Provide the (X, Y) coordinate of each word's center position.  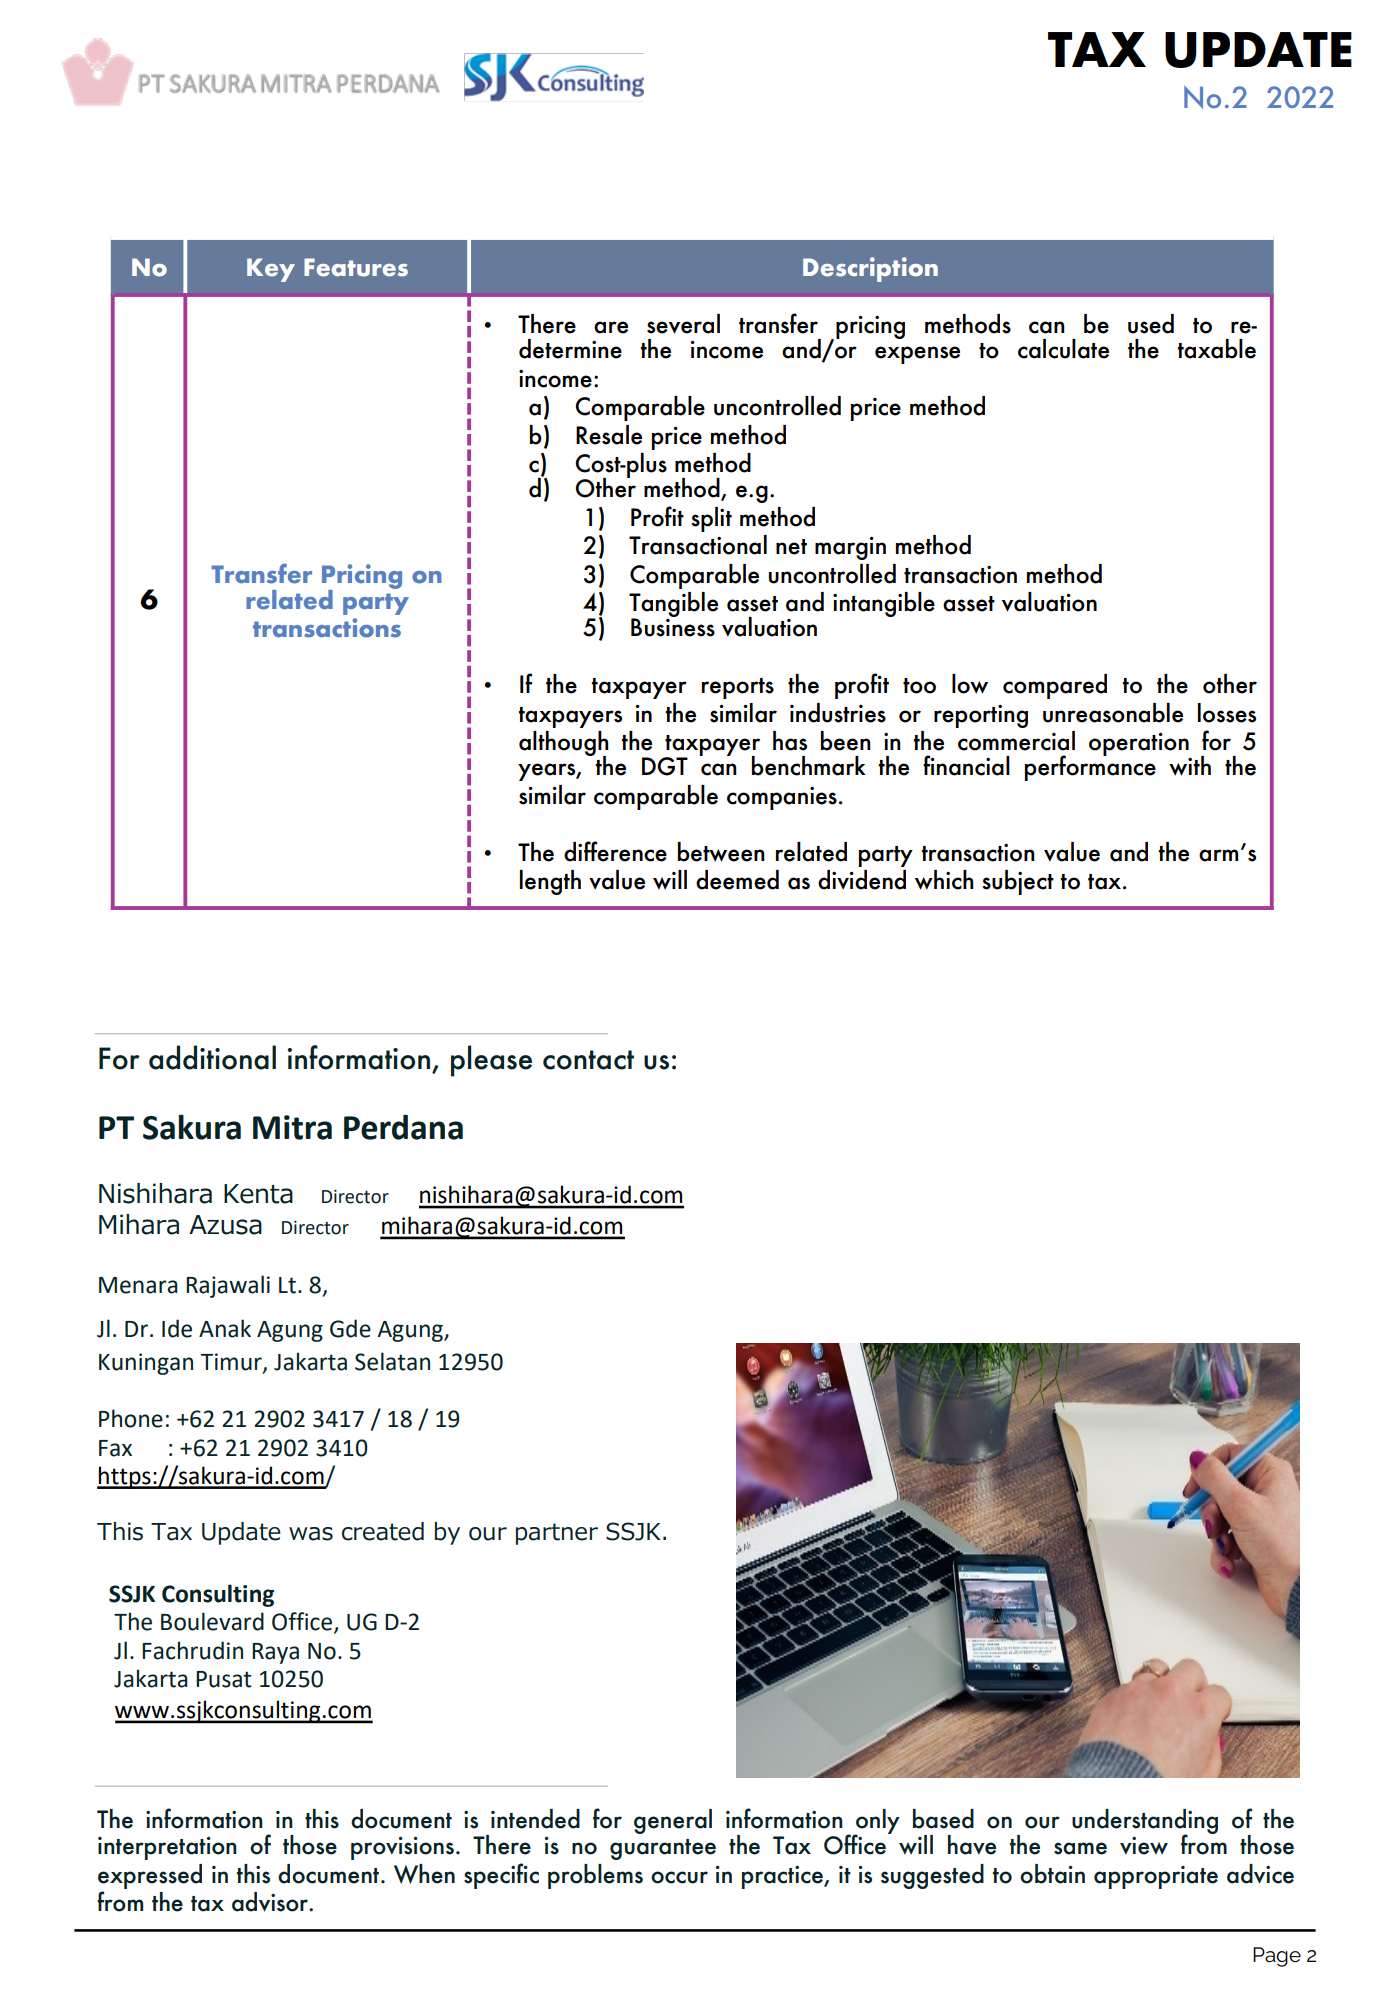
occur (679, 1877)
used (1151, 324)
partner (557, 1534)
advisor (271, 1902)
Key (271, 270)
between (721, 852)
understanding (1145, 1823)
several (683, 324)
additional (212, 1057)
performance (1090, 767)
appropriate (1156, 1877)
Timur (232, 1363)
